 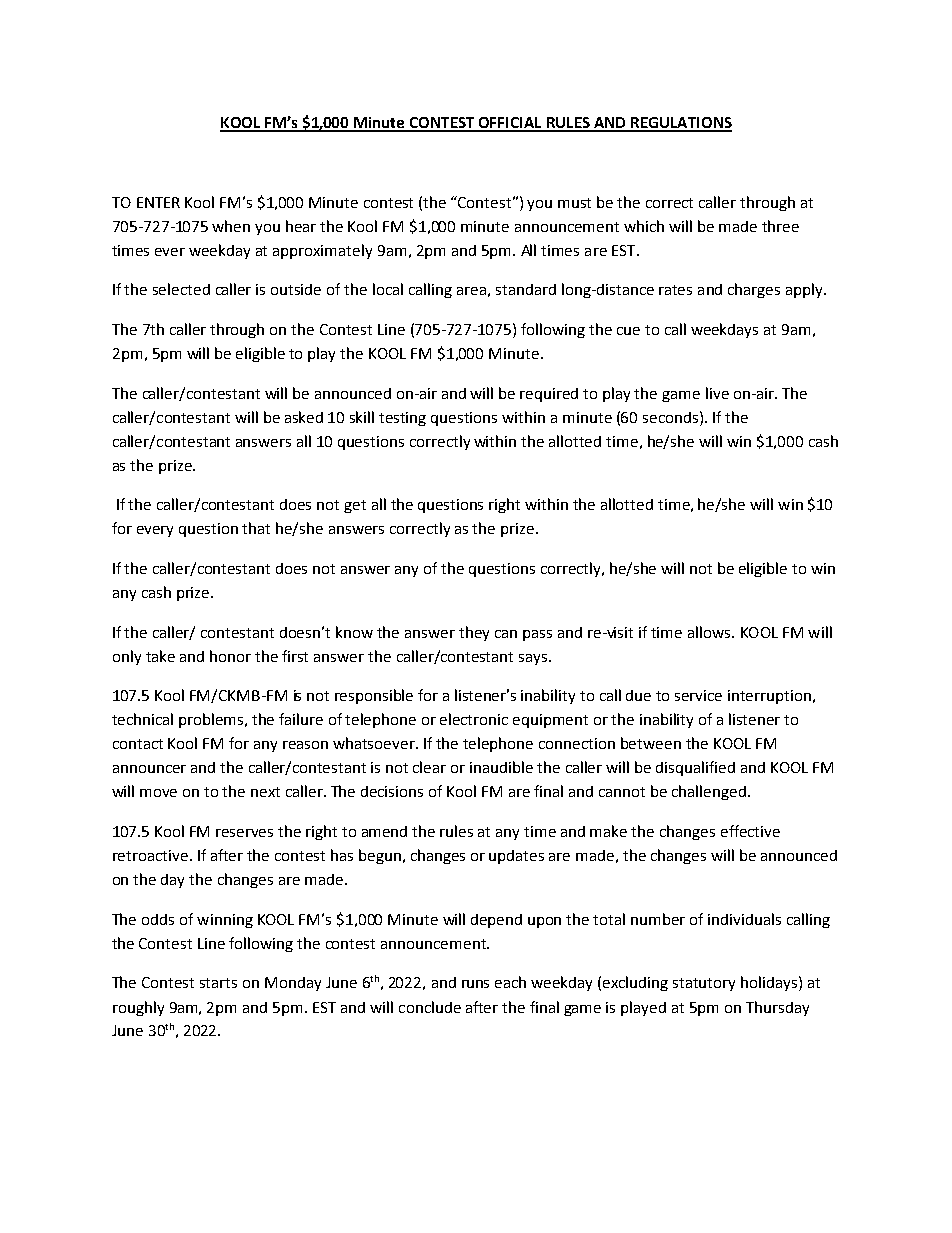 I want to click on live, so click(x=717, y=393).
